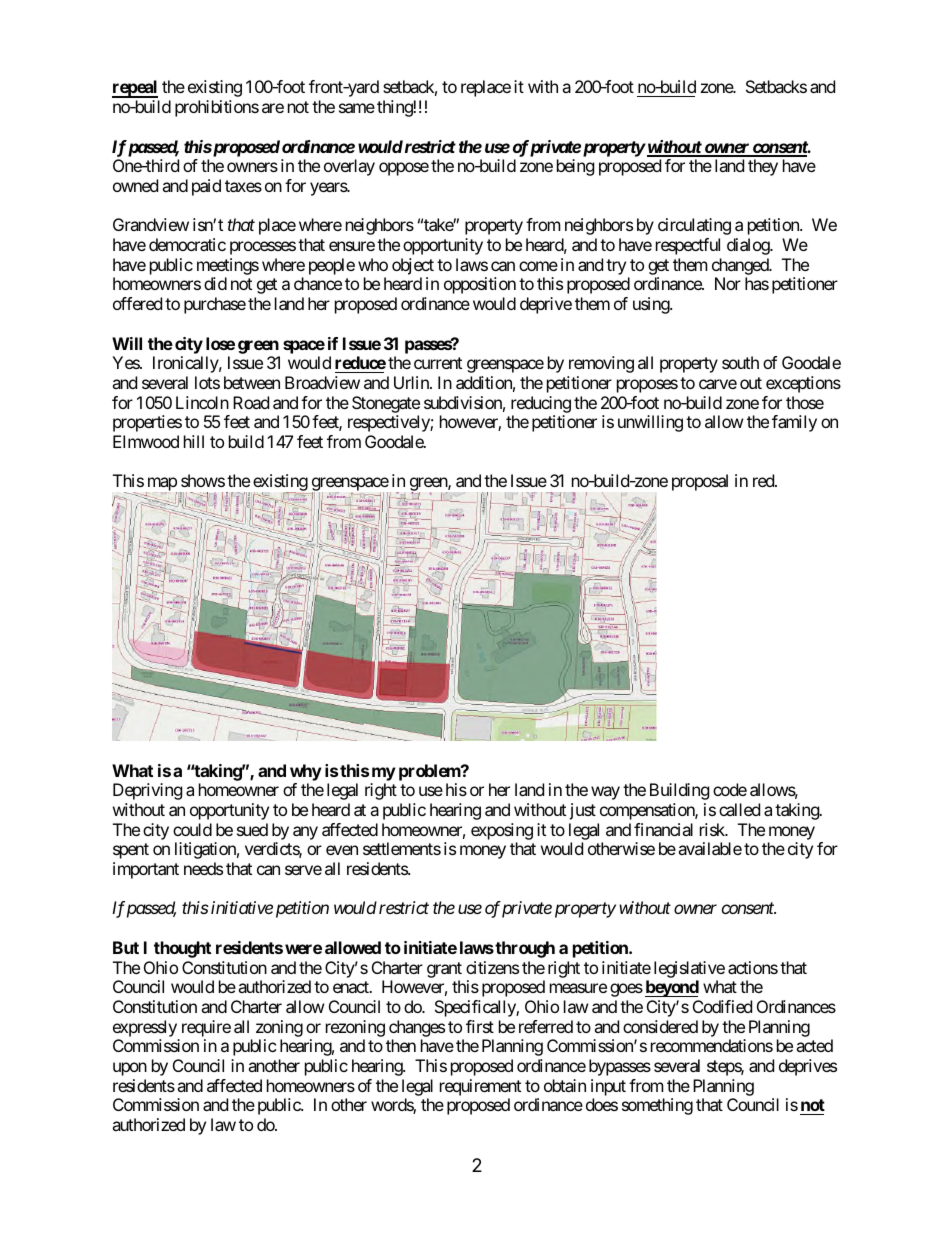  What do you see at coordinates (763, 167) in the screenshot?
I see `they` at bounding box center [763, 167].
